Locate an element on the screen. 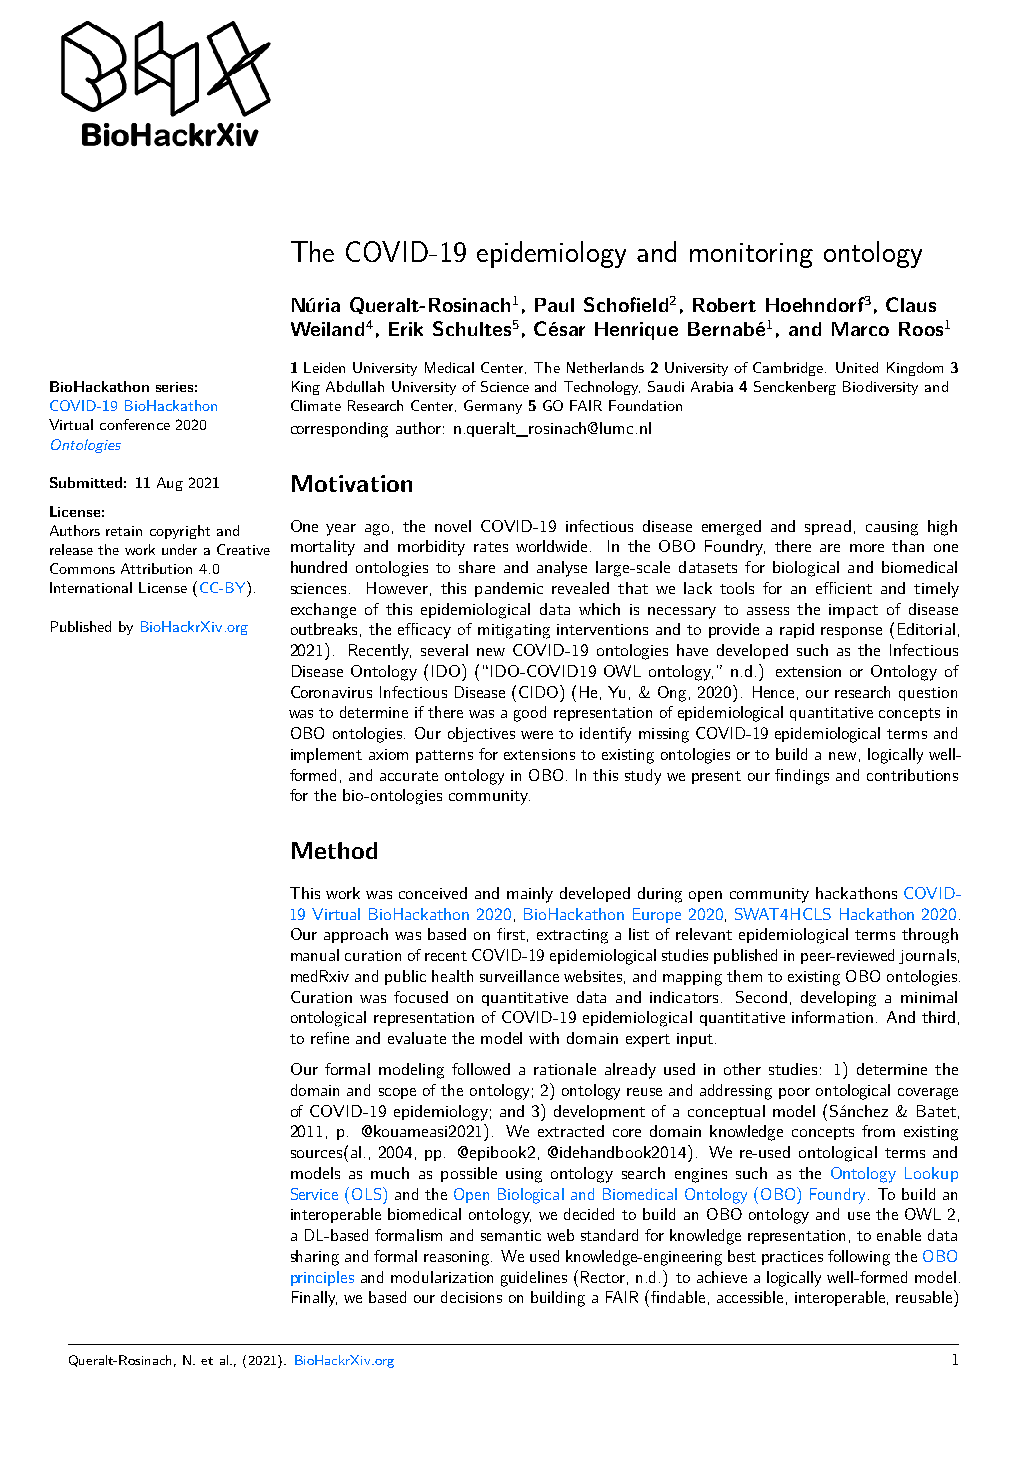 This screenshot has width=1033, height=1461. sharing is located at coordinates (315, 1258).
